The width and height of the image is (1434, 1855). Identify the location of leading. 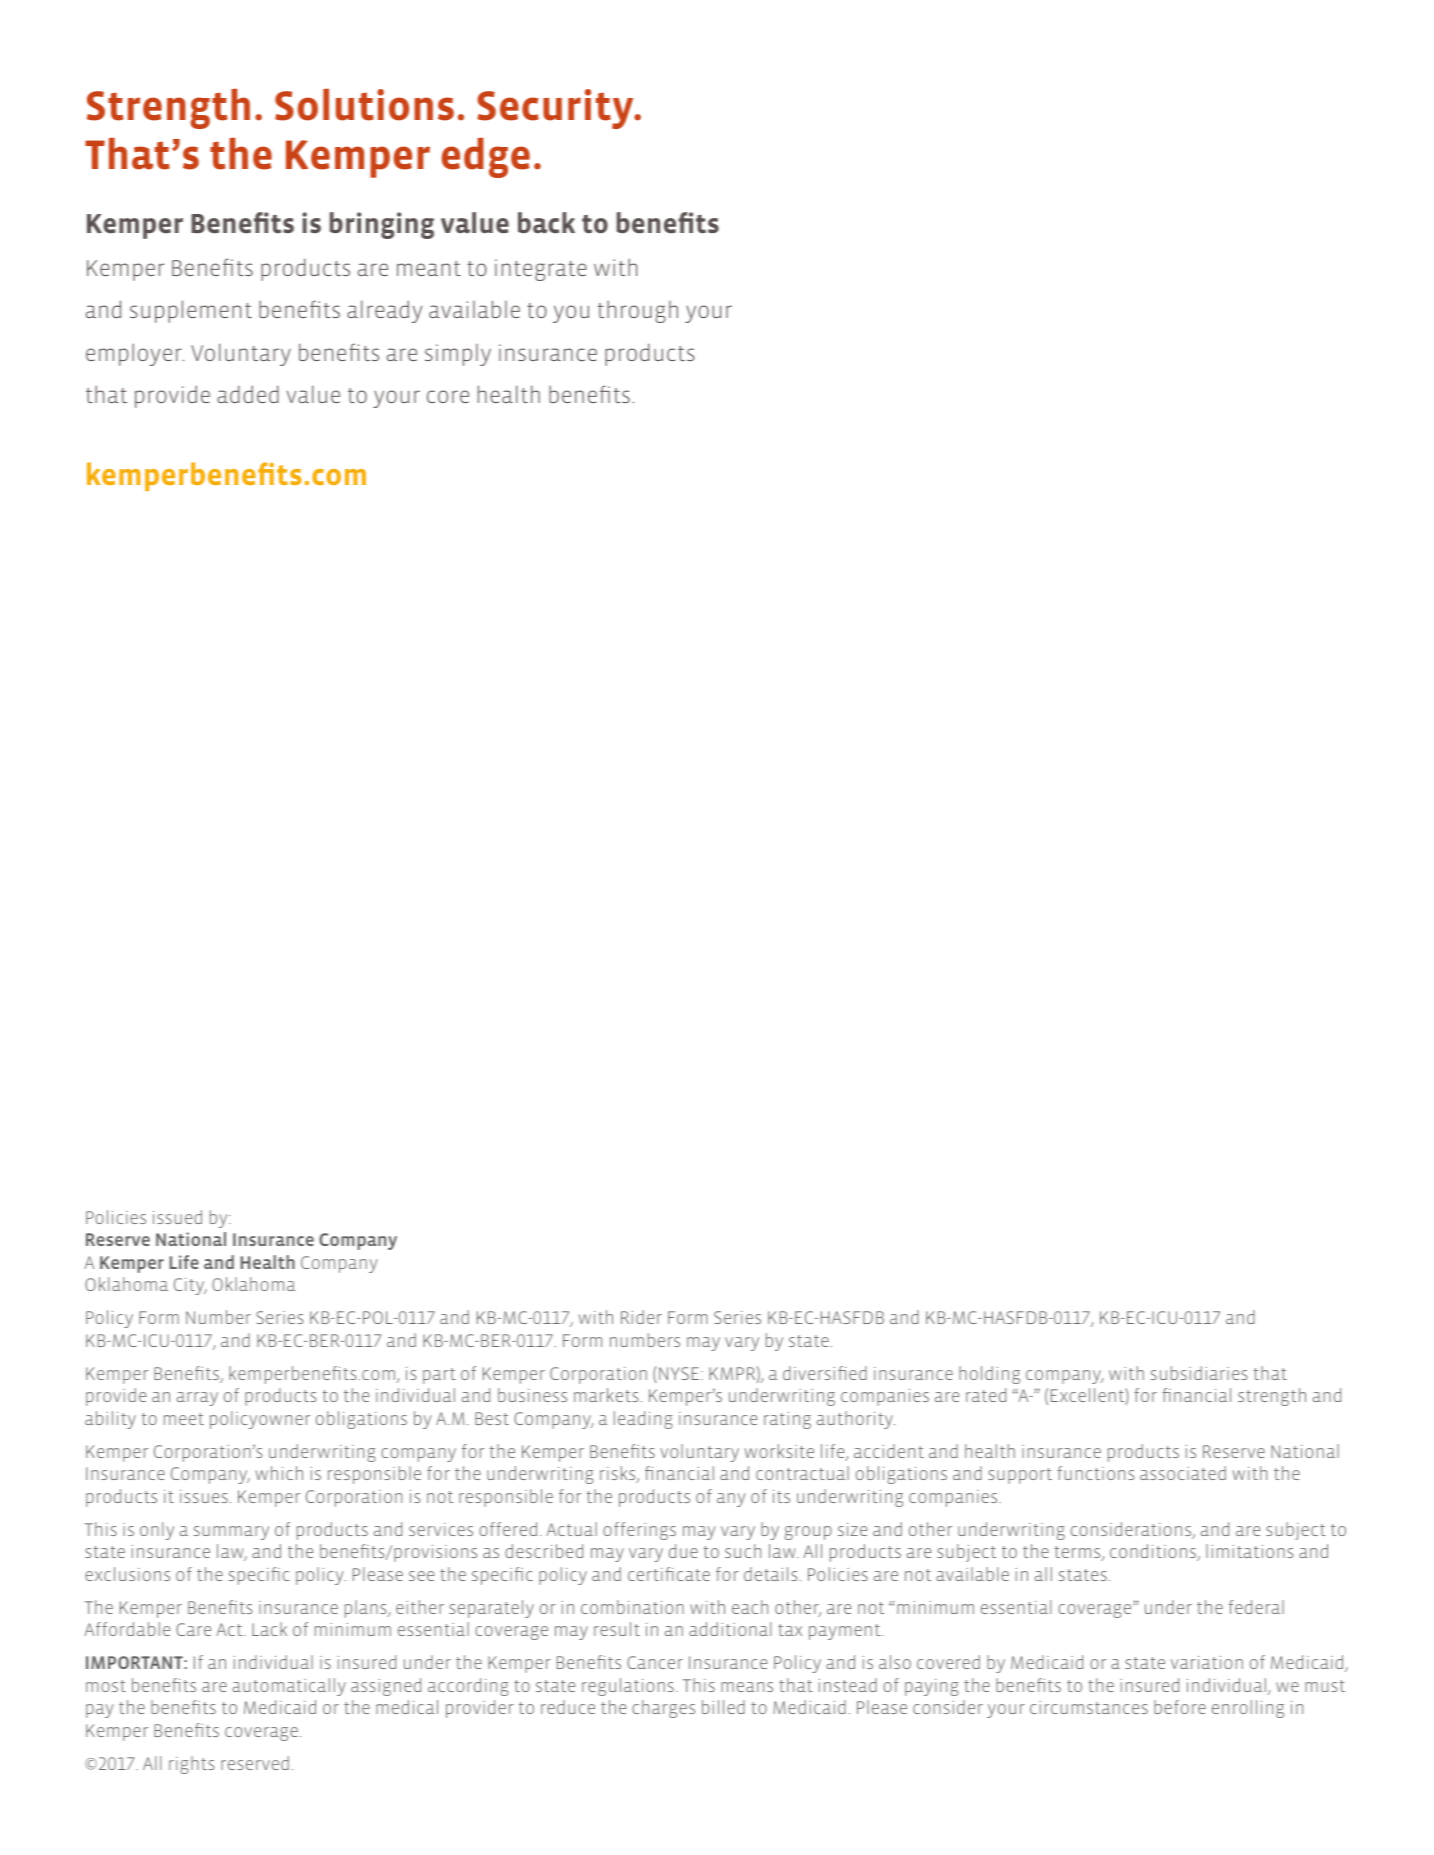
(643, 1420).
